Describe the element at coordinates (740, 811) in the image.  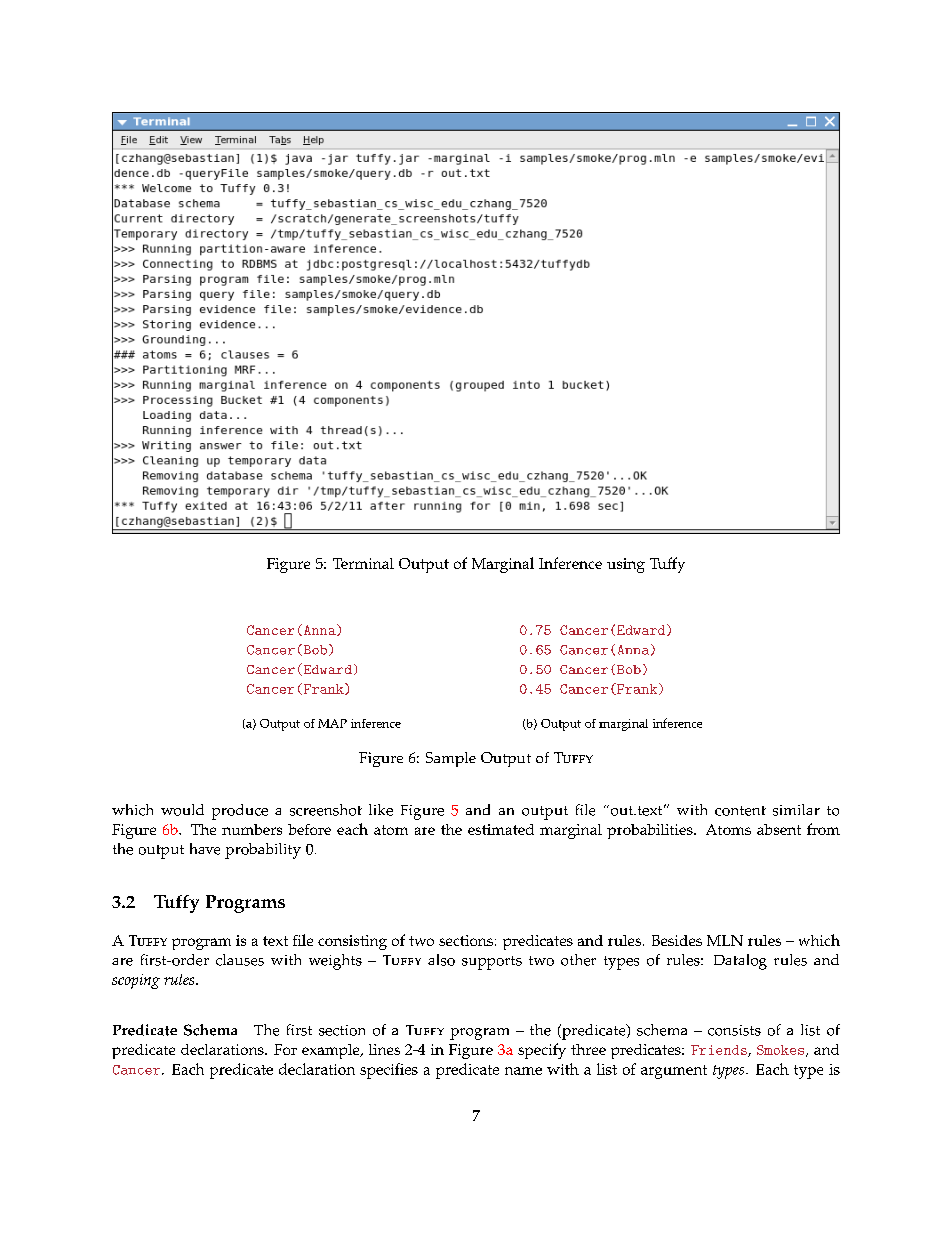
I see `content` at that location.
